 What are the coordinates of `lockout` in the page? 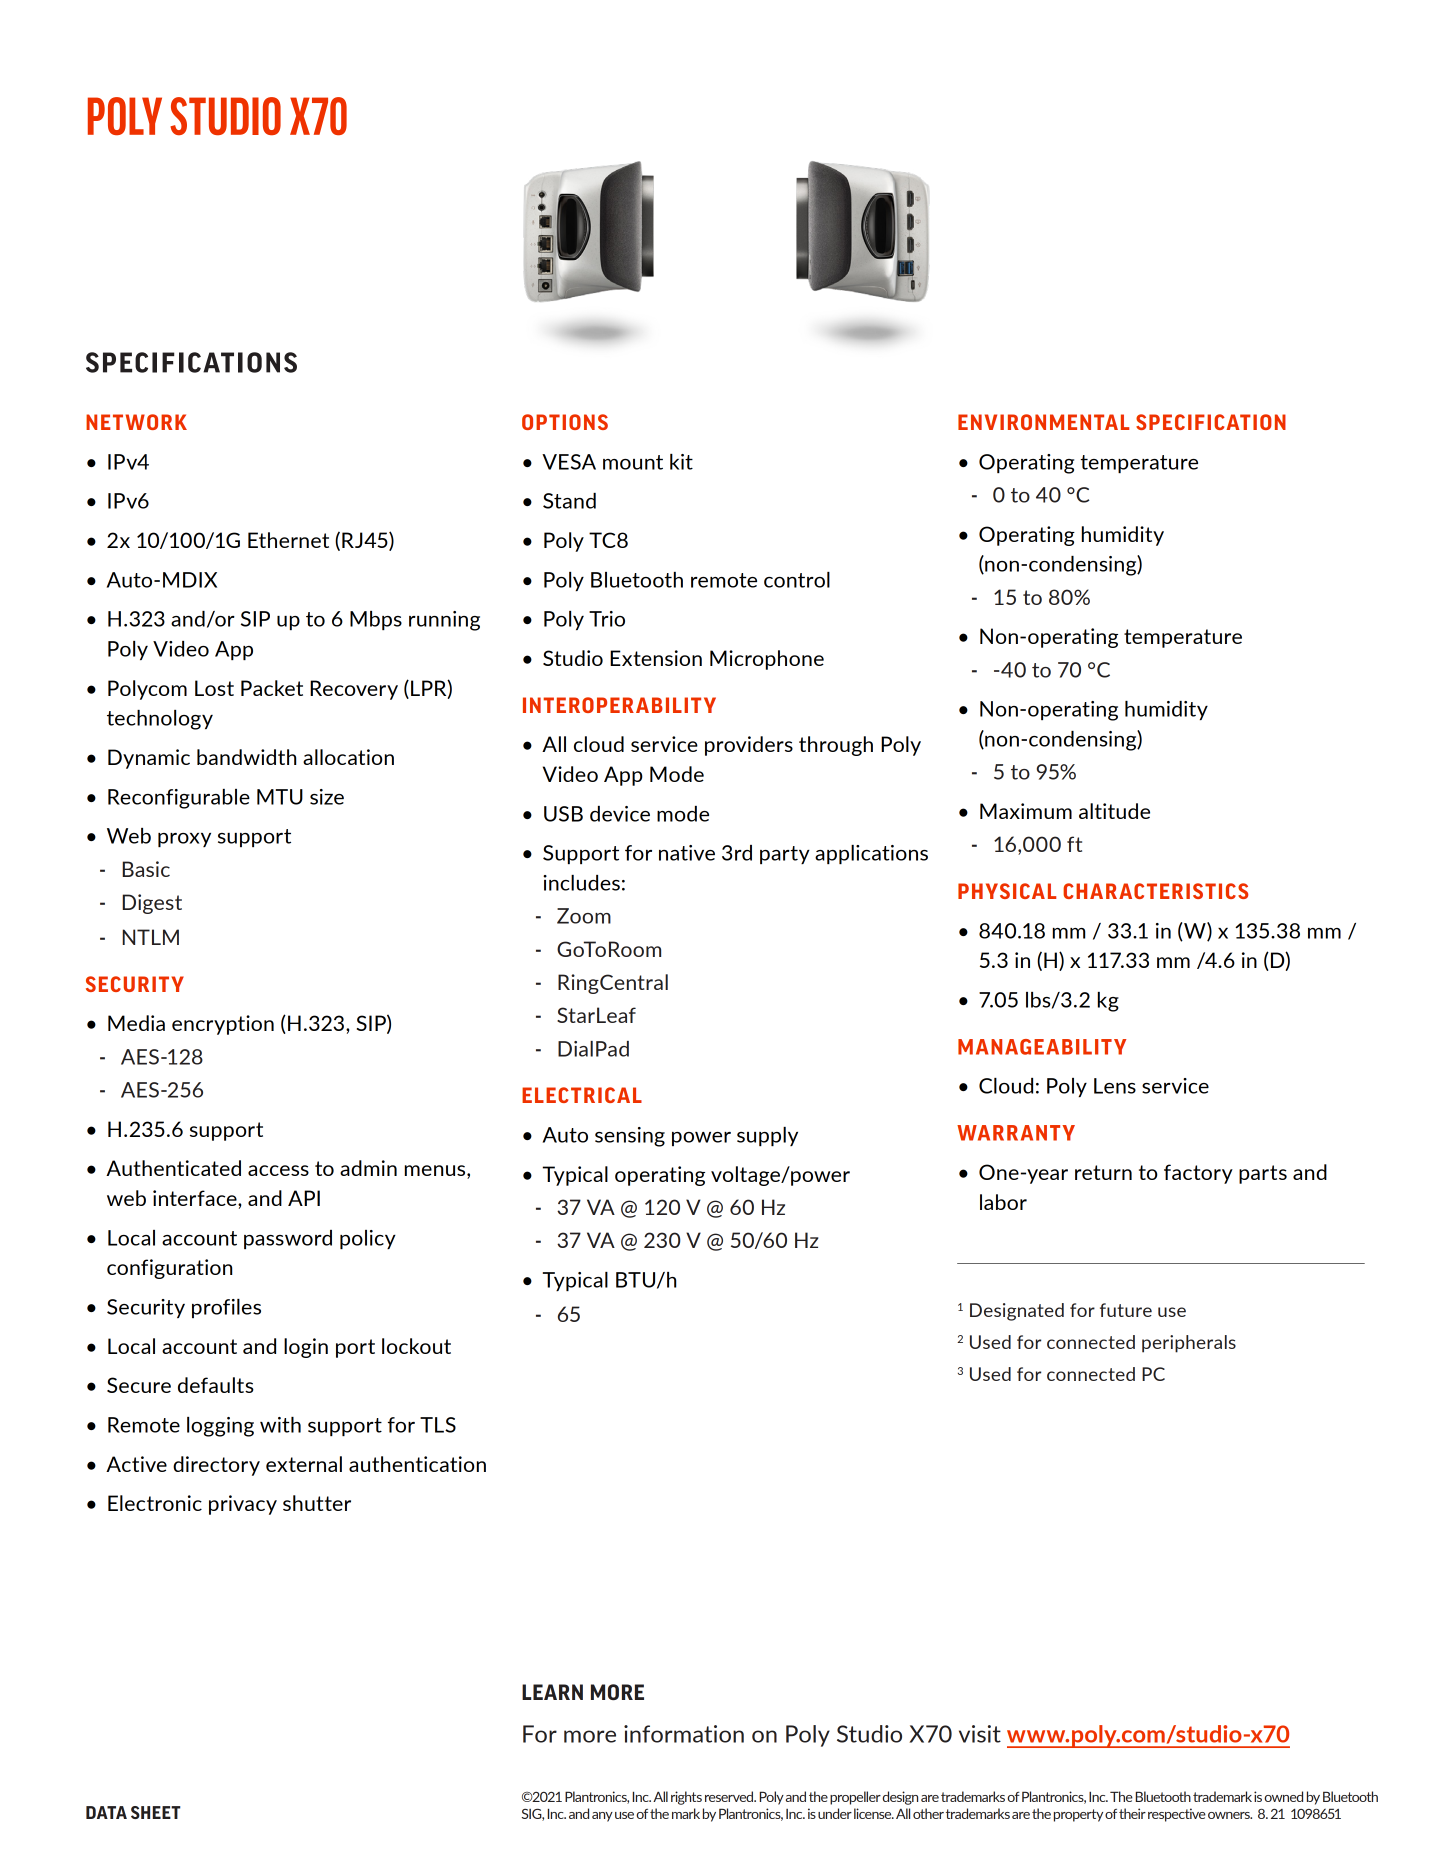 It's located at (416, 1346).
